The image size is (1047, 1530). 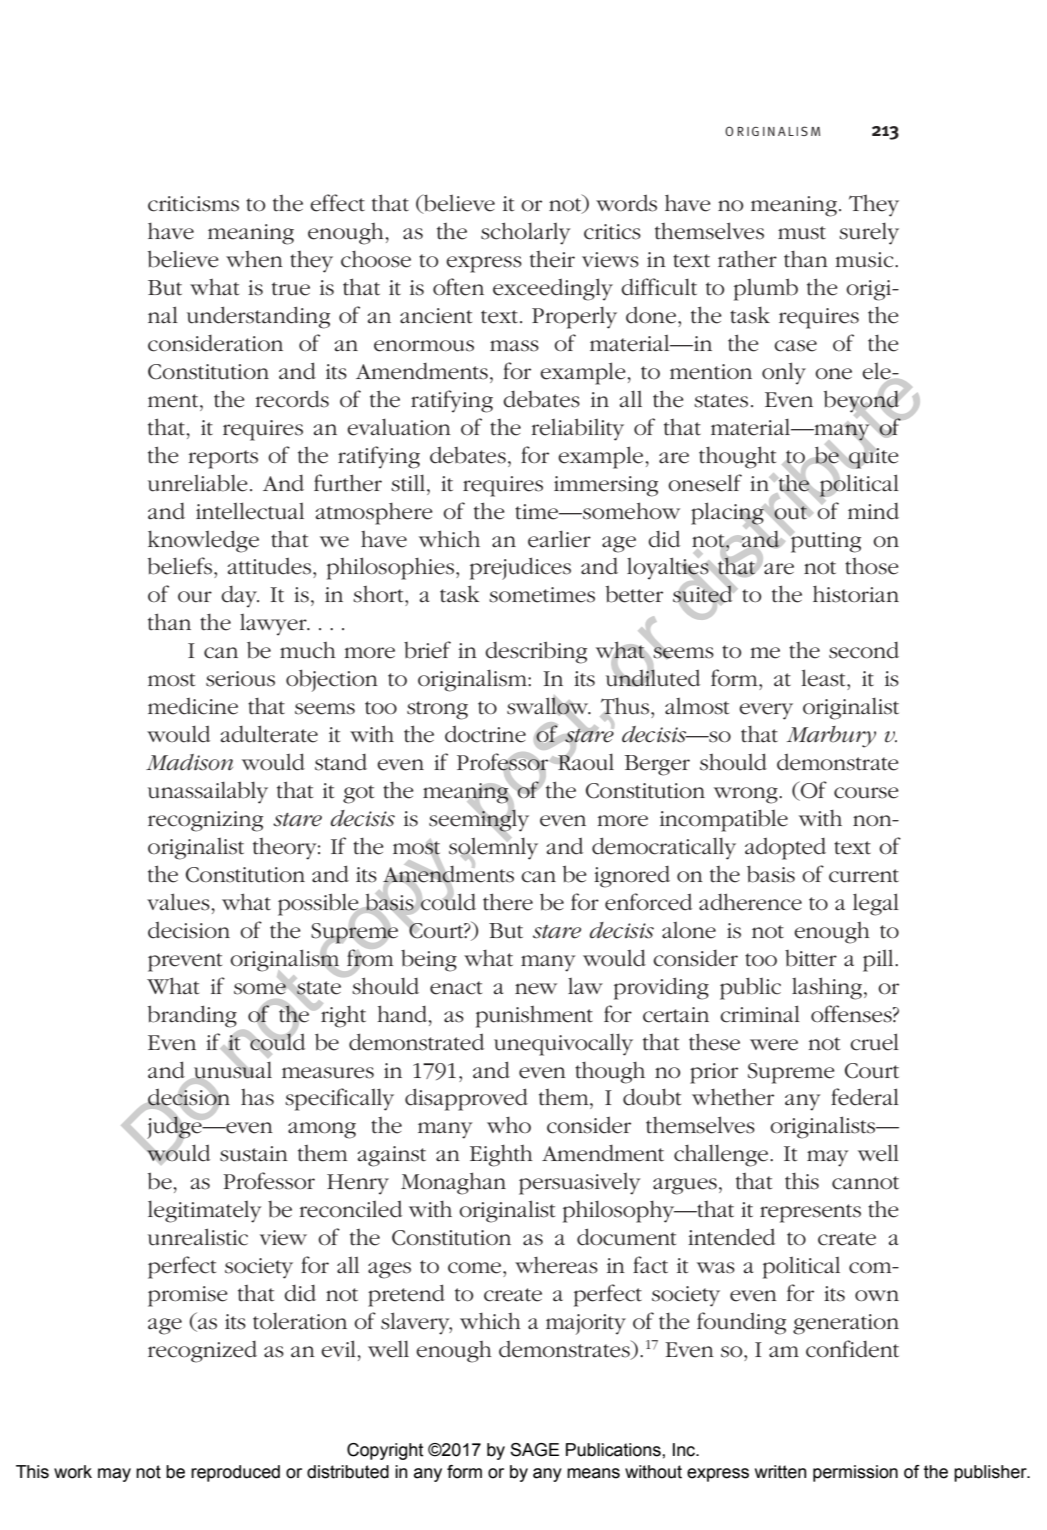 I want to click on reproduced, so click(x=235, y=1473).
